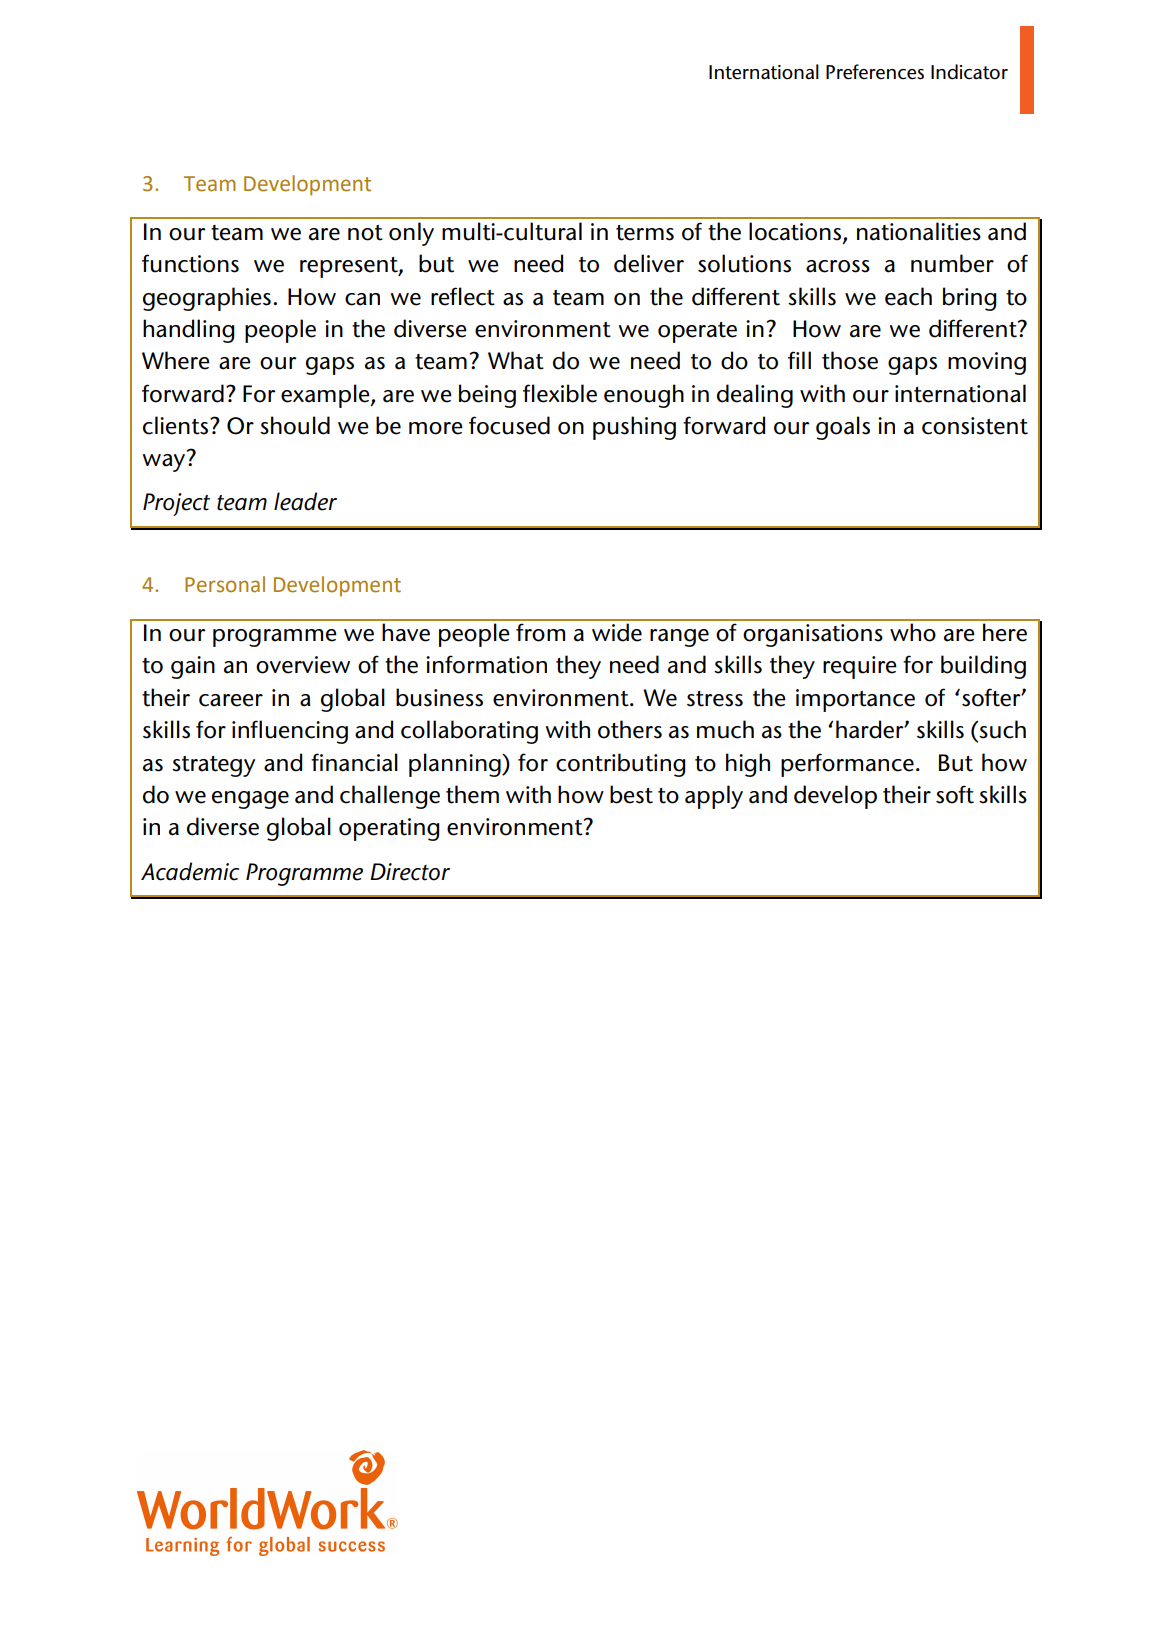  Describe the element at coordinates (305, 501) in the document. I see `leader` at that location.
